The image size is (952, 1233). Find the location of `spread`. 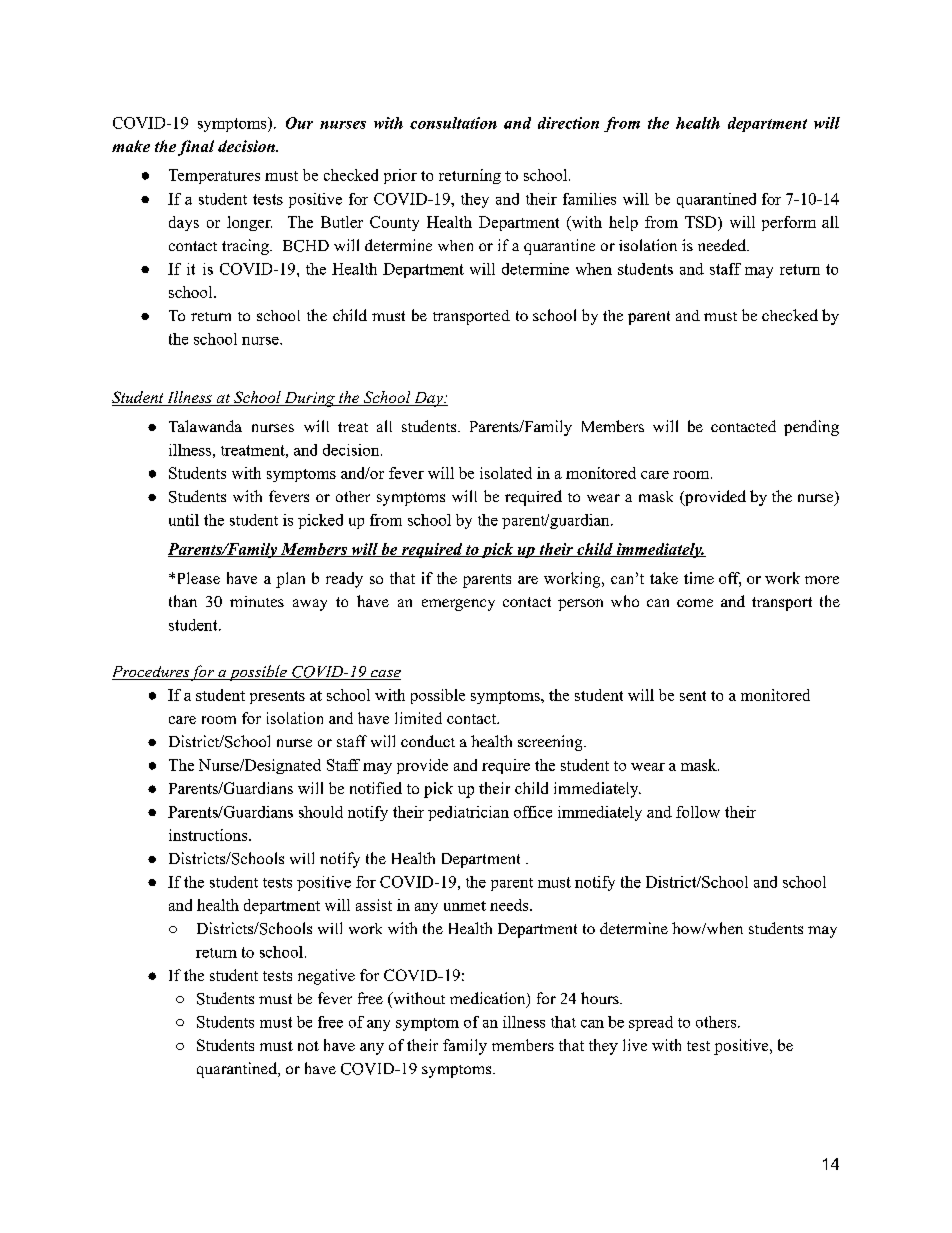

spread is located at coordinates (651, 1023).
